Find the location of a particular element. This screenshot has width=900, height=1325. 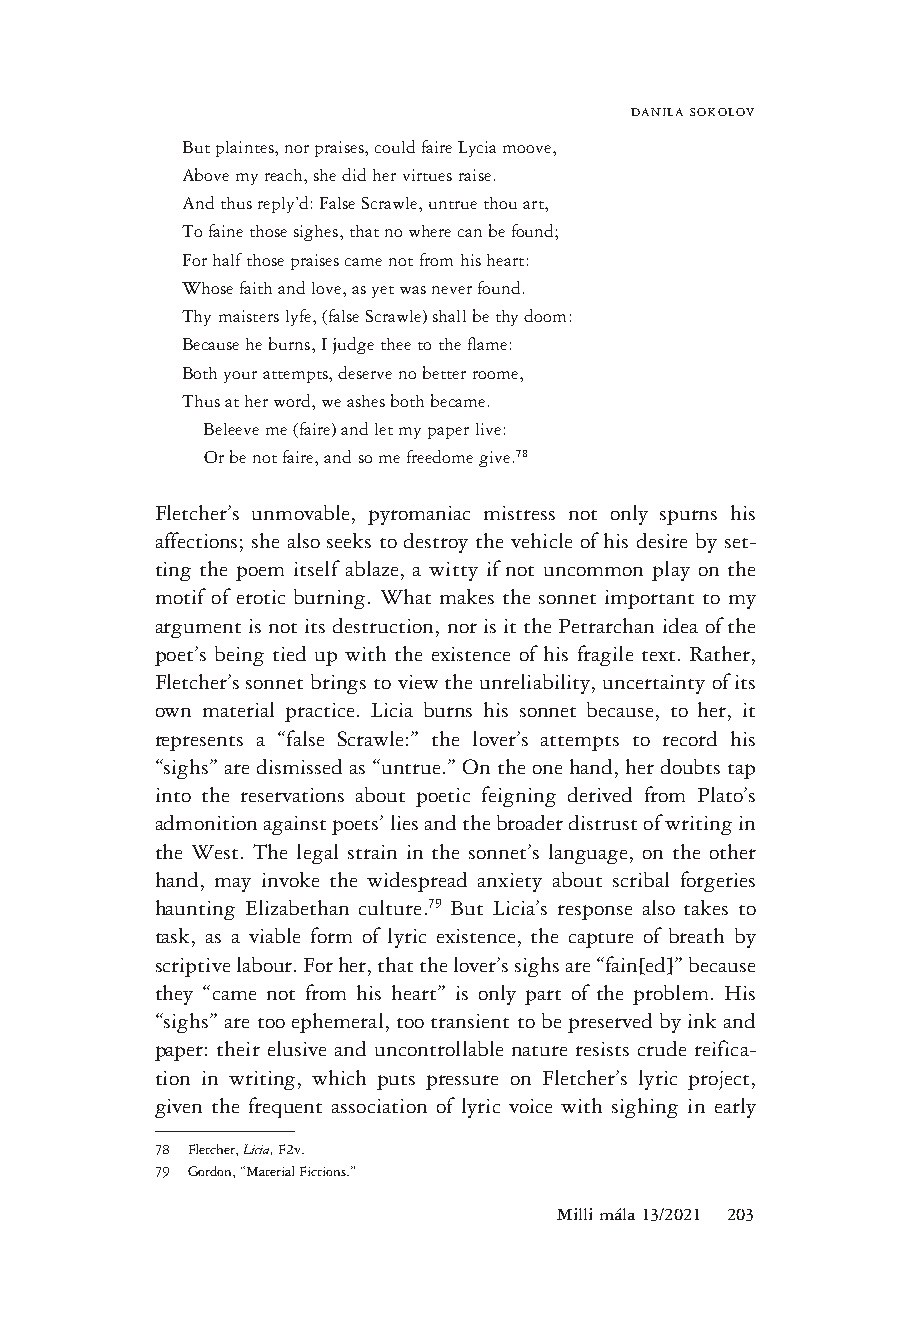

desire is located at coordinates (662, 540).
